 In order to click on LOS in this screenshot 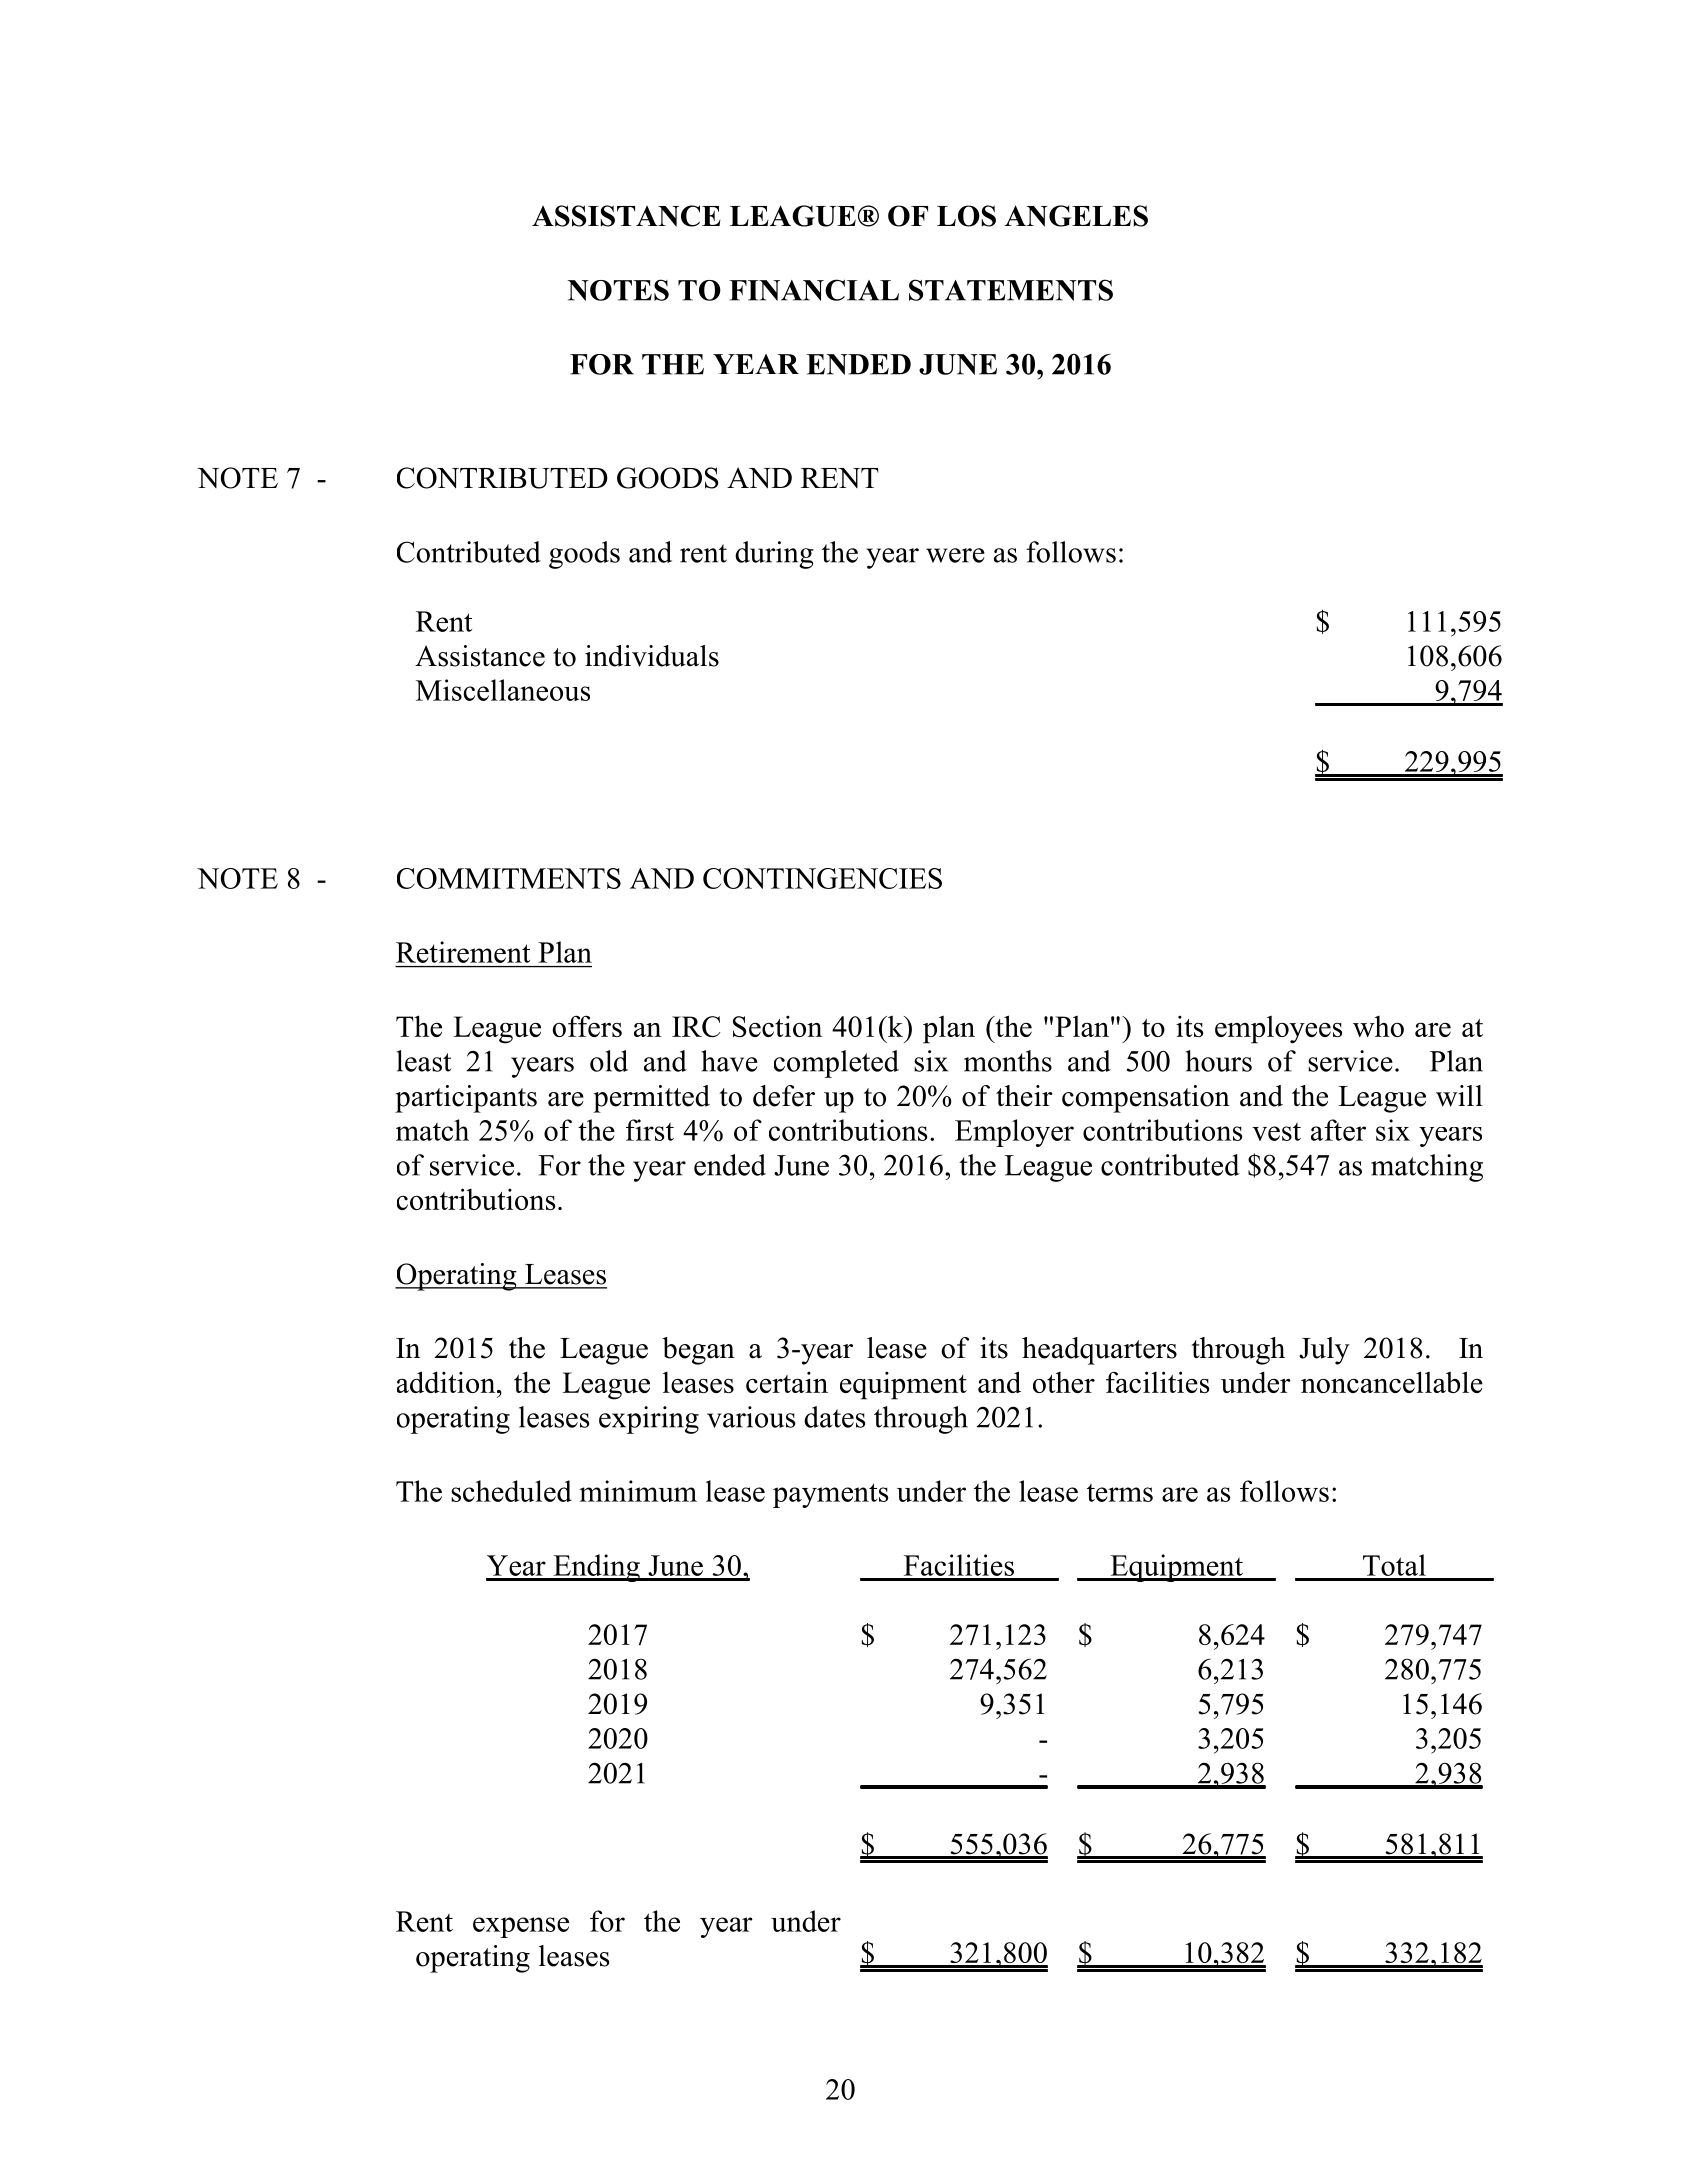, I will do `click(966, 216)`.
